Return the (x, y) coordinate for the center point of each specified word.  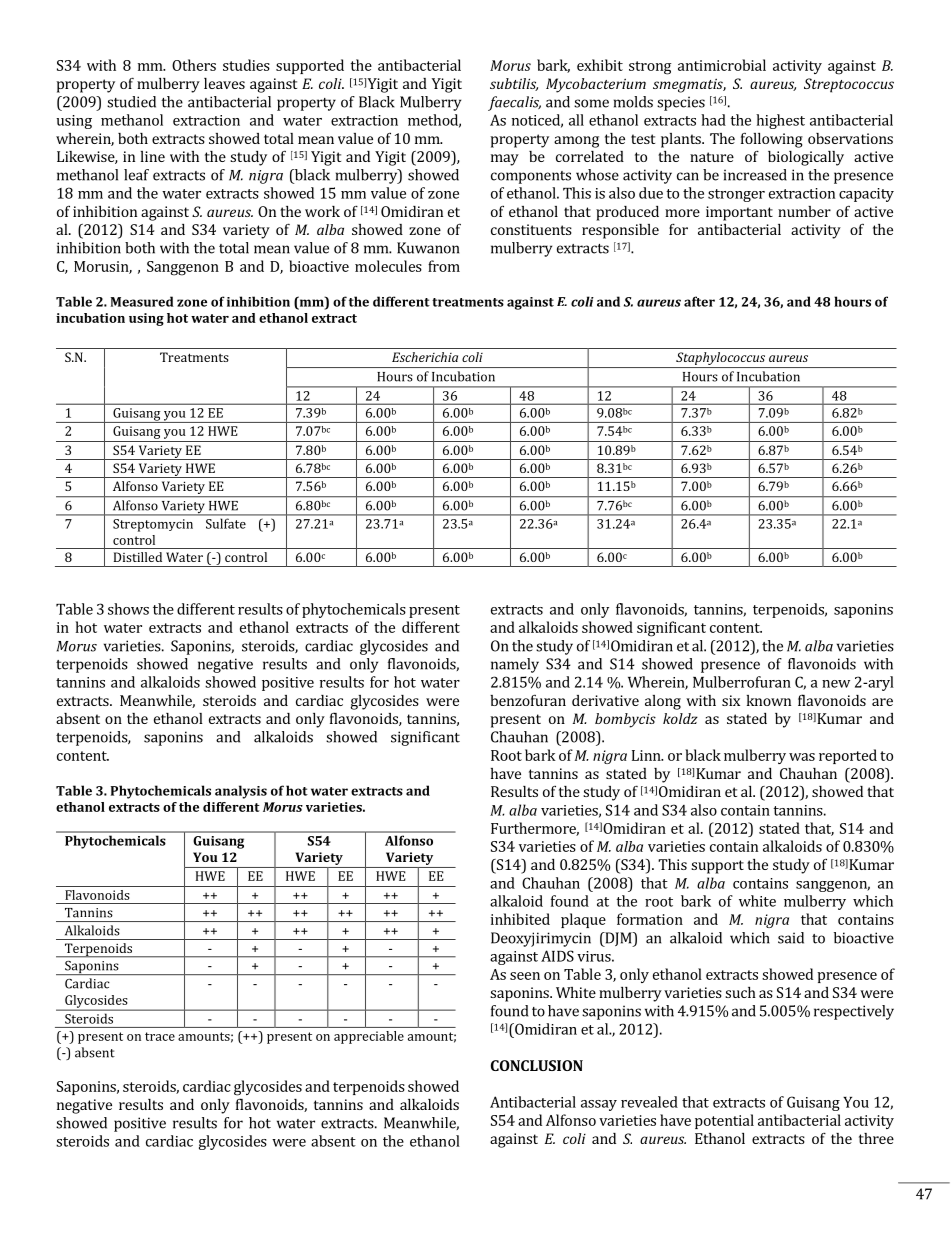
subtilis (514, 84)
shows (128, 609)
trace (160, 1036)
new (836, 684)
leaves (224, 83)
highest (780, 121)
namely (515, 665)
